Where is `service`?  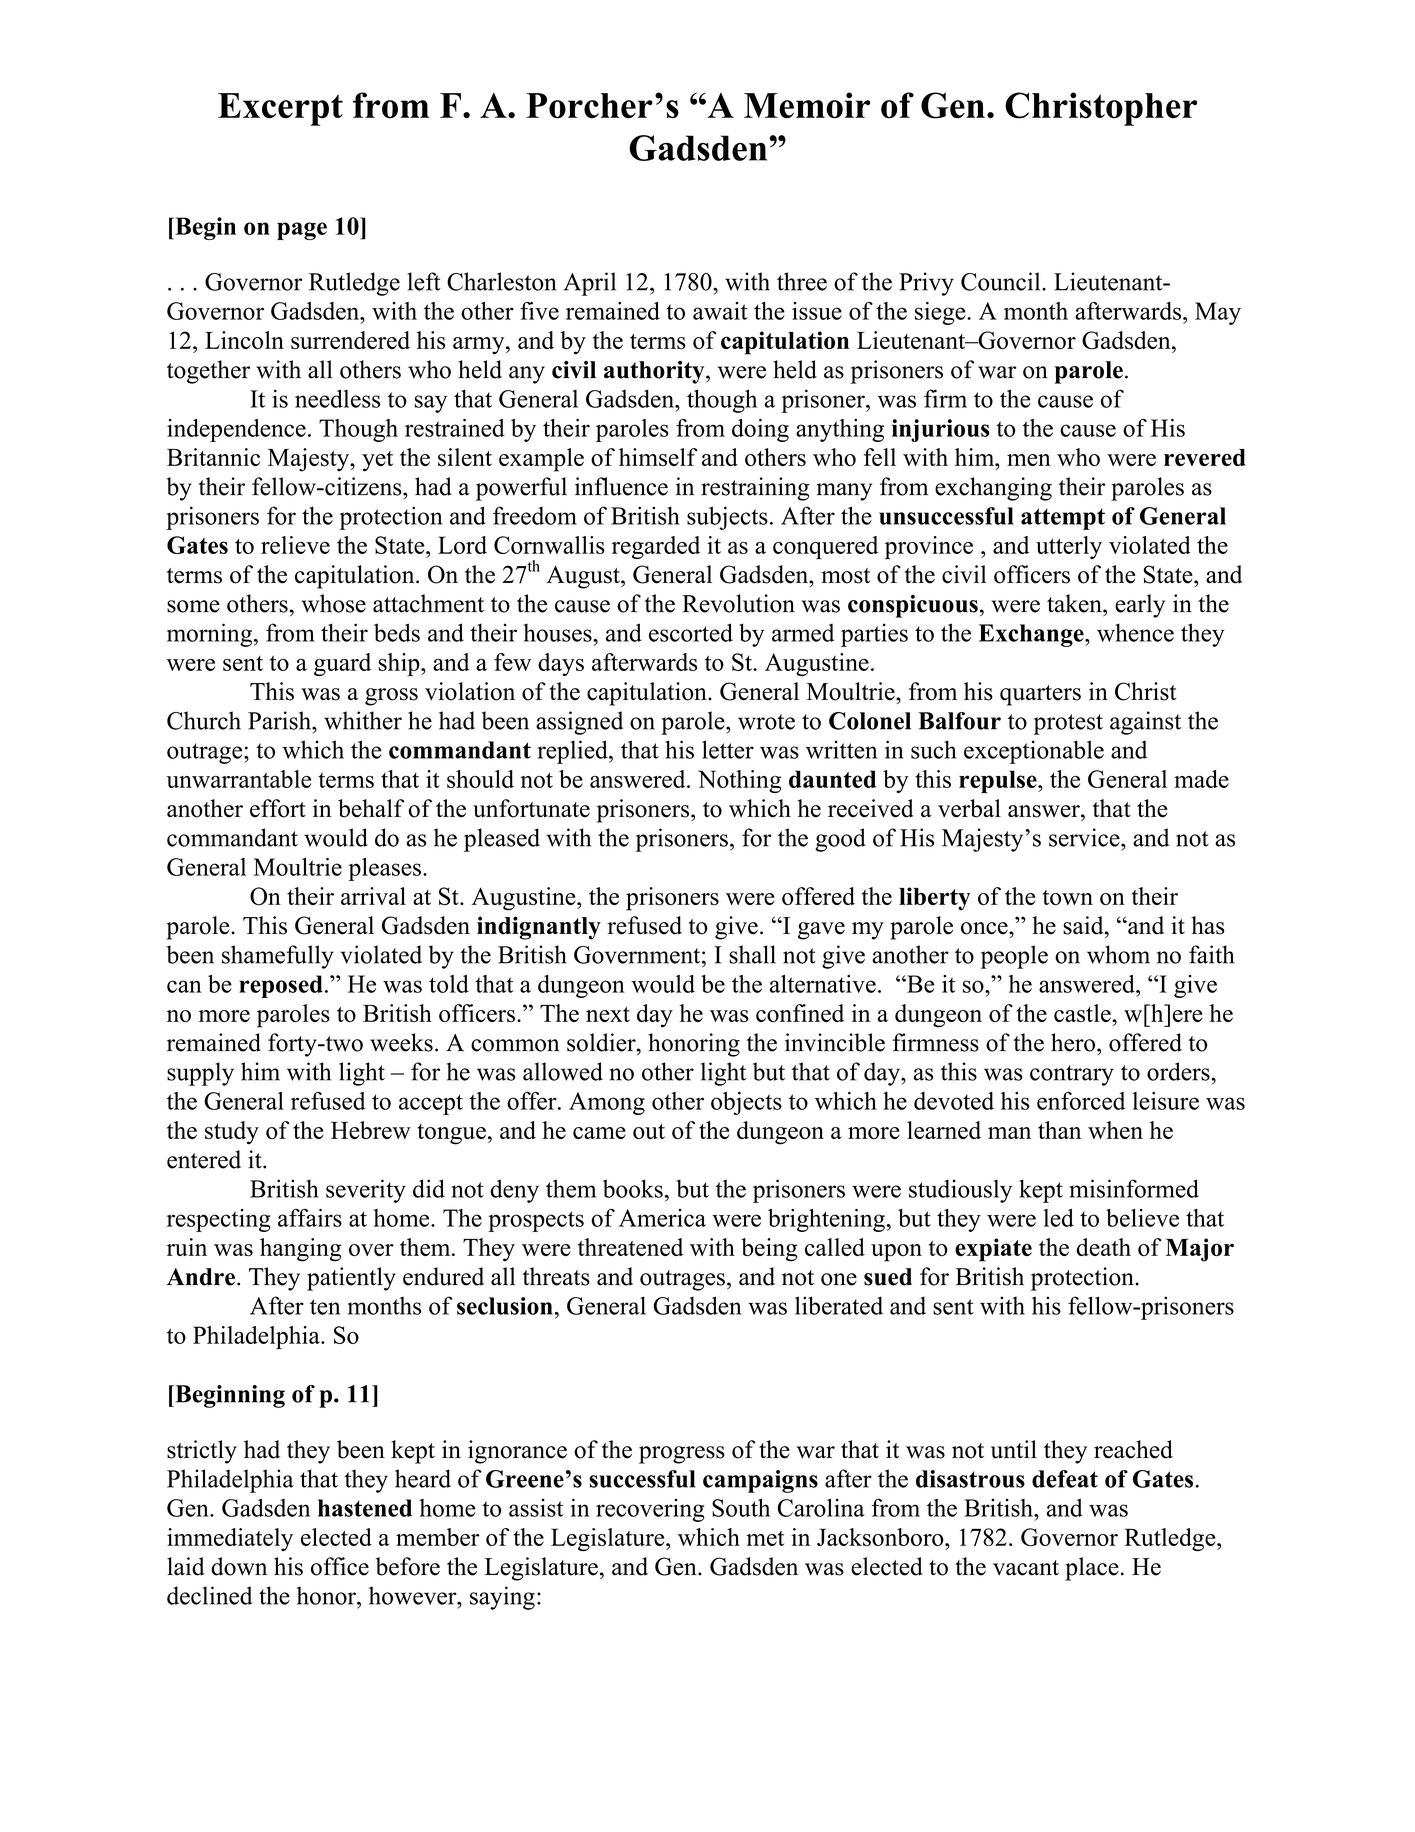 service is located at coordinates (1085, 837).
